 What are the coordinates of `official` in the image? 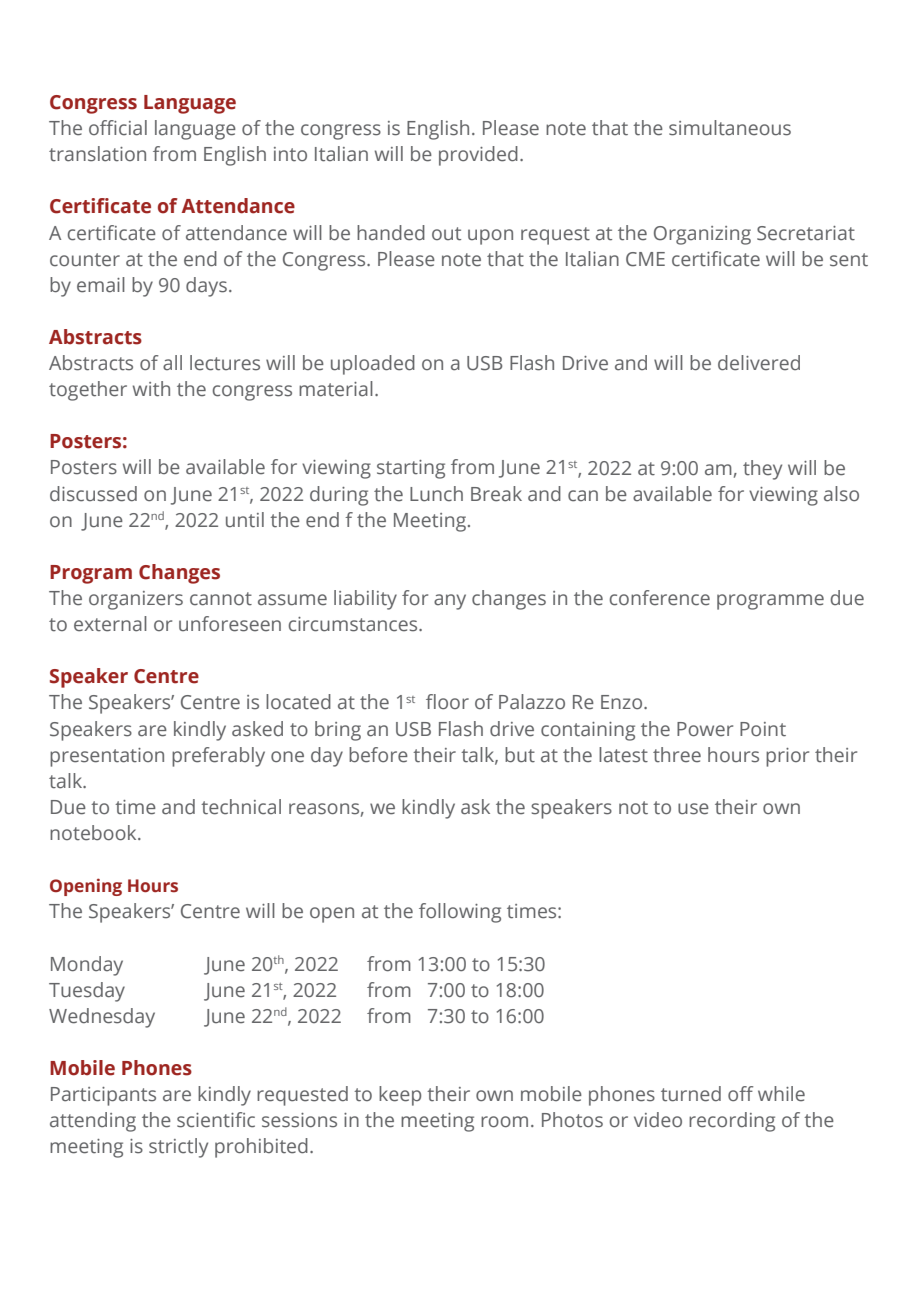 It's located at (118, 128).
